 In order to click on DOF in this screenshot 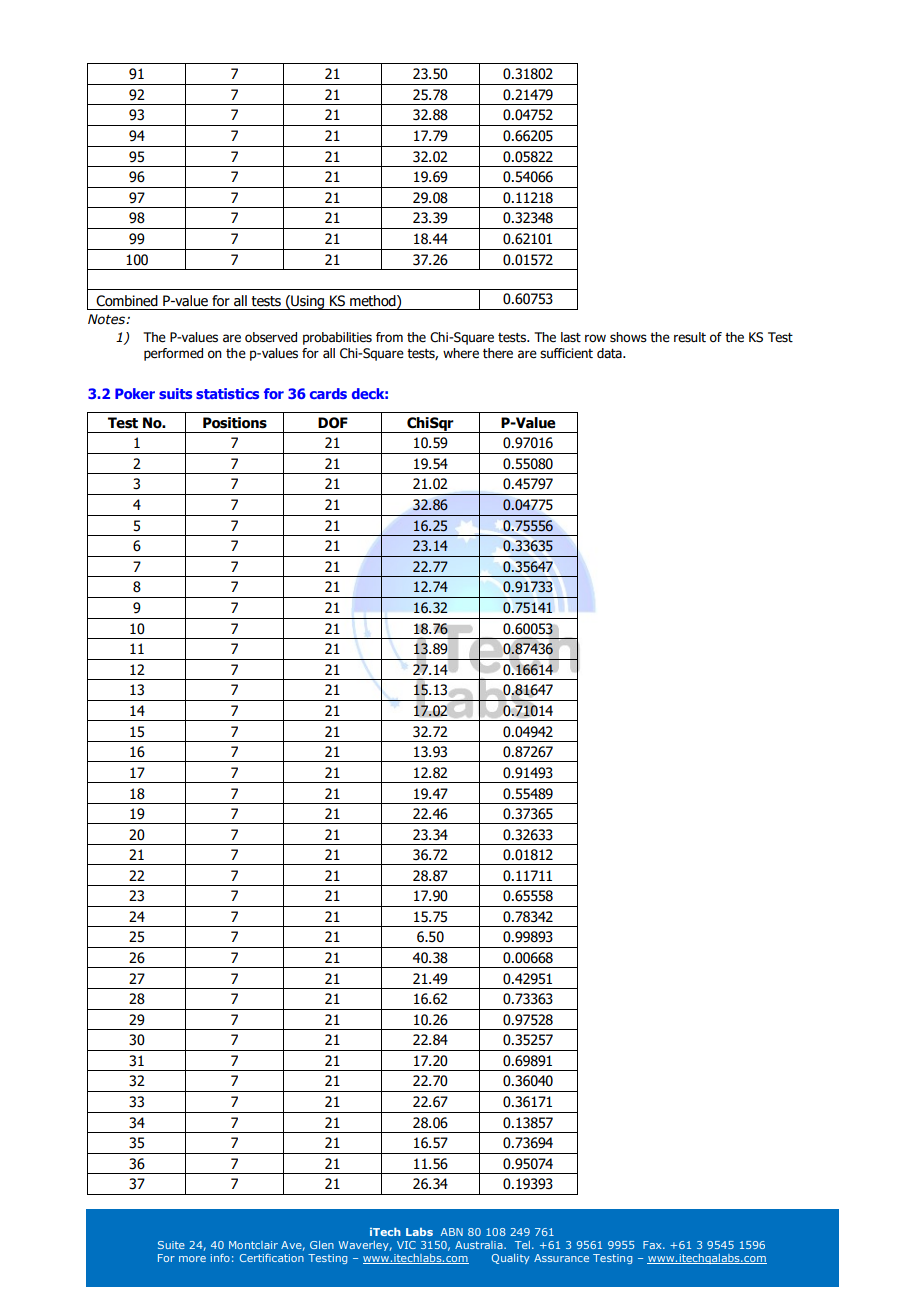, I will do `click(333, 423)`.
